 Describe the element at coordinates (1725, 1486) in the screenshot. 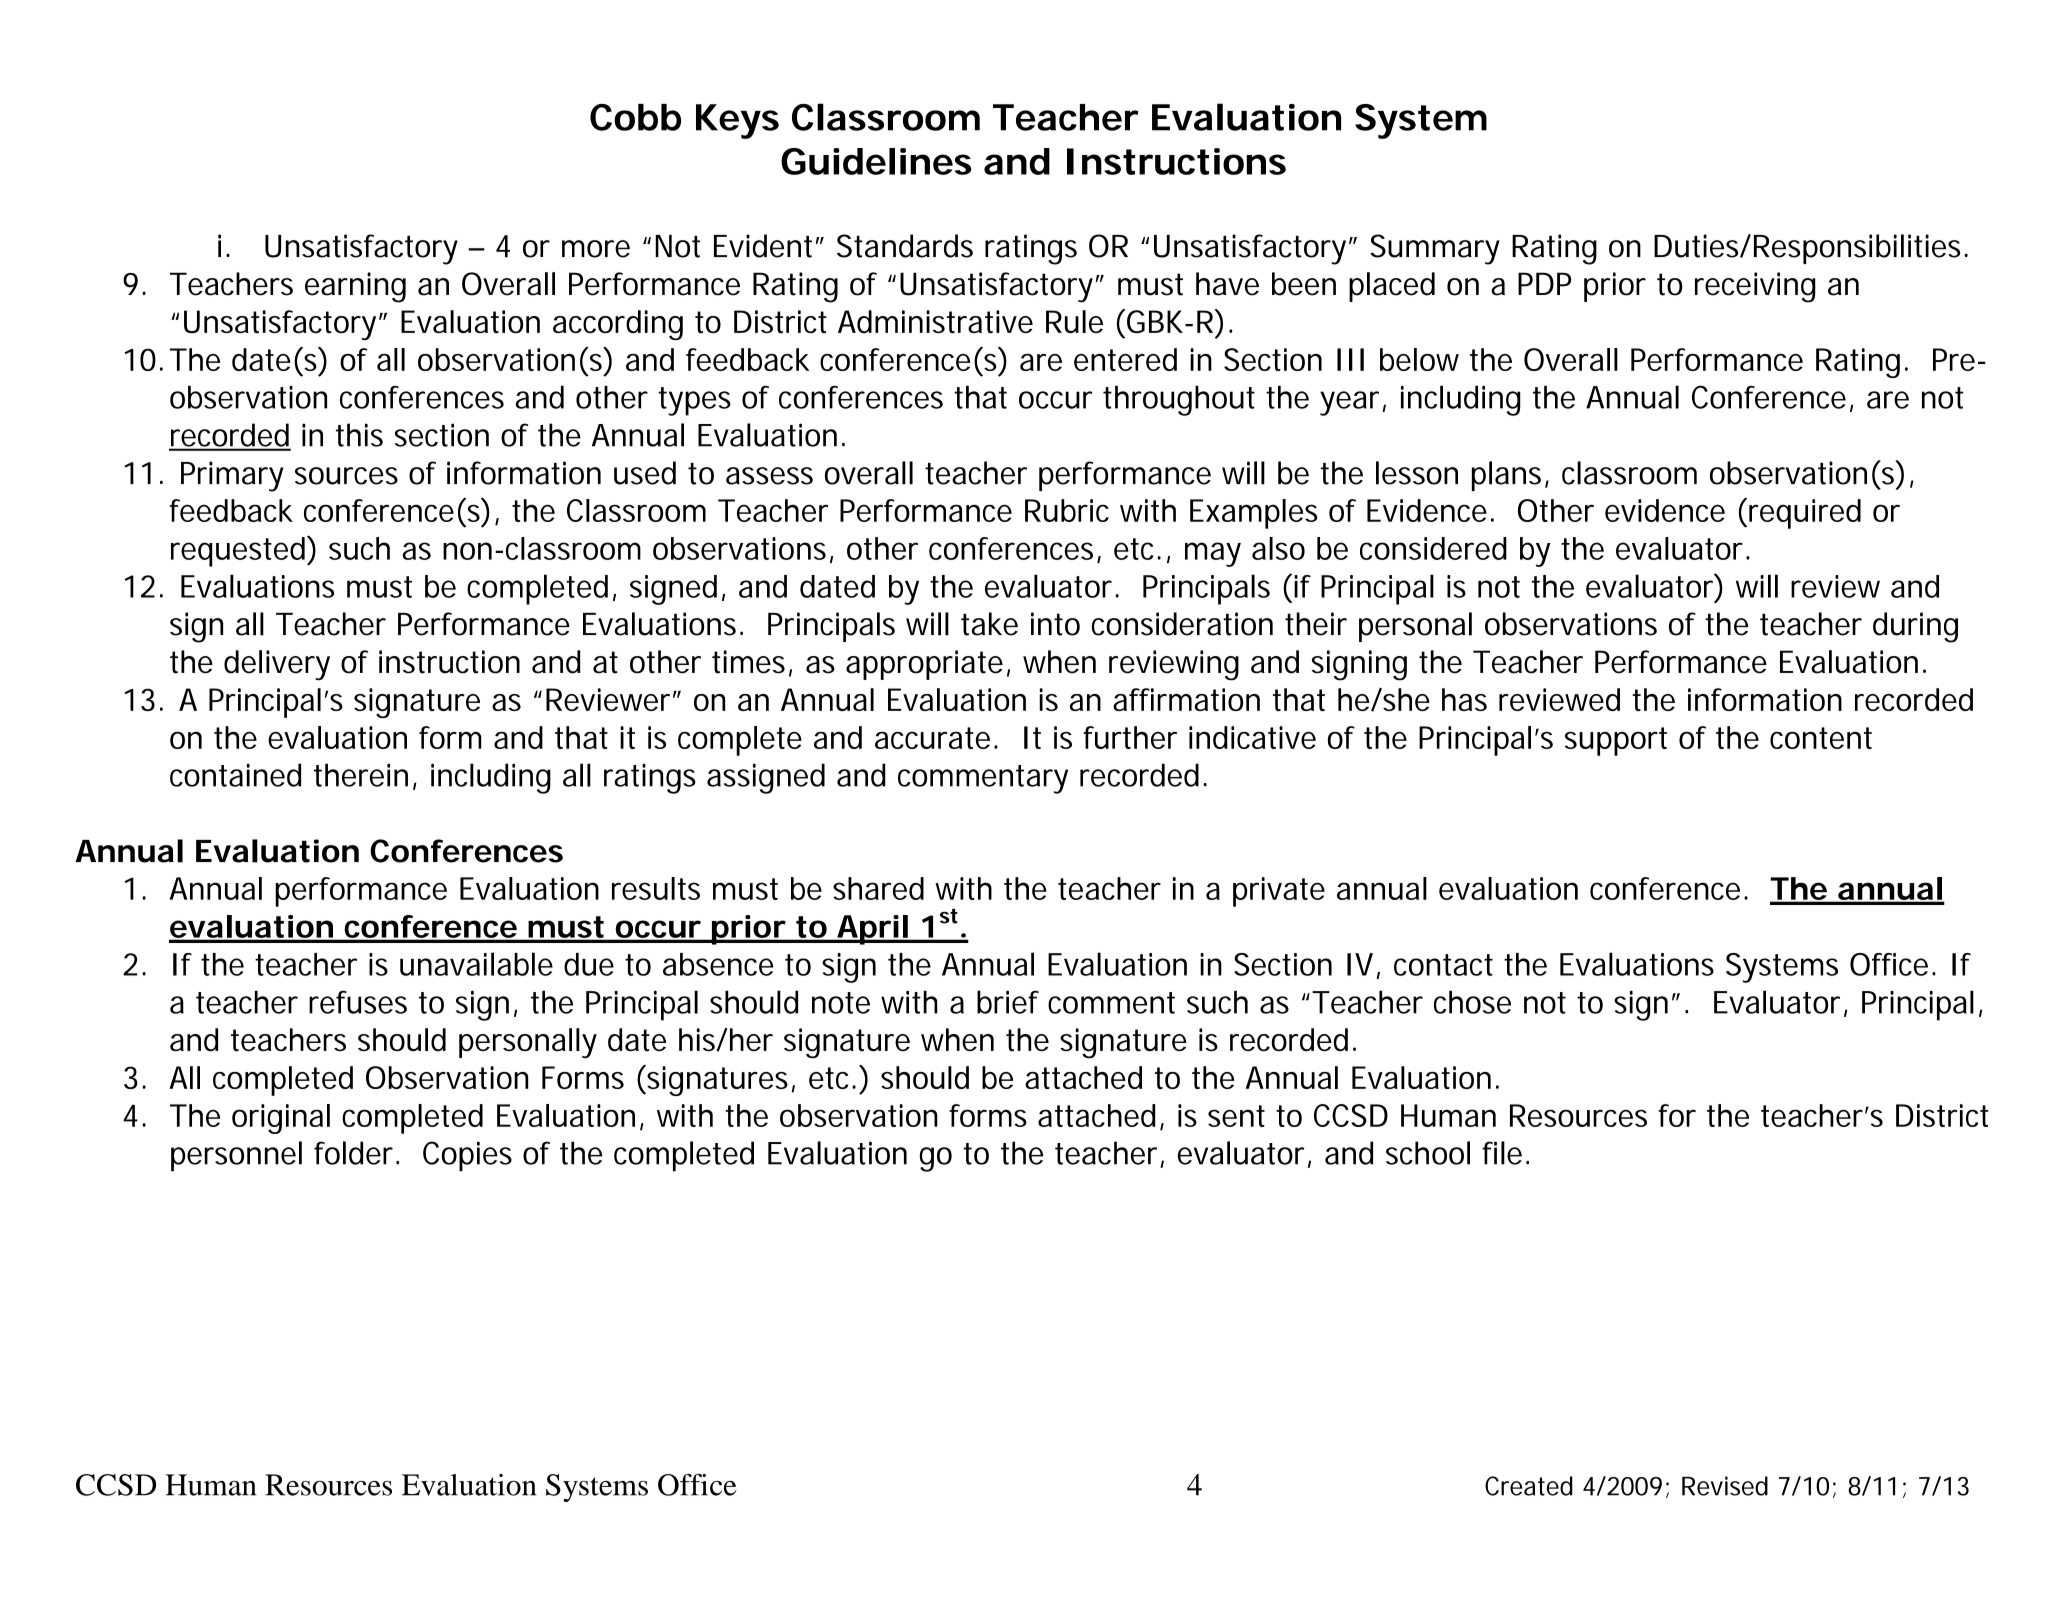

I see `Revised` at that location.
